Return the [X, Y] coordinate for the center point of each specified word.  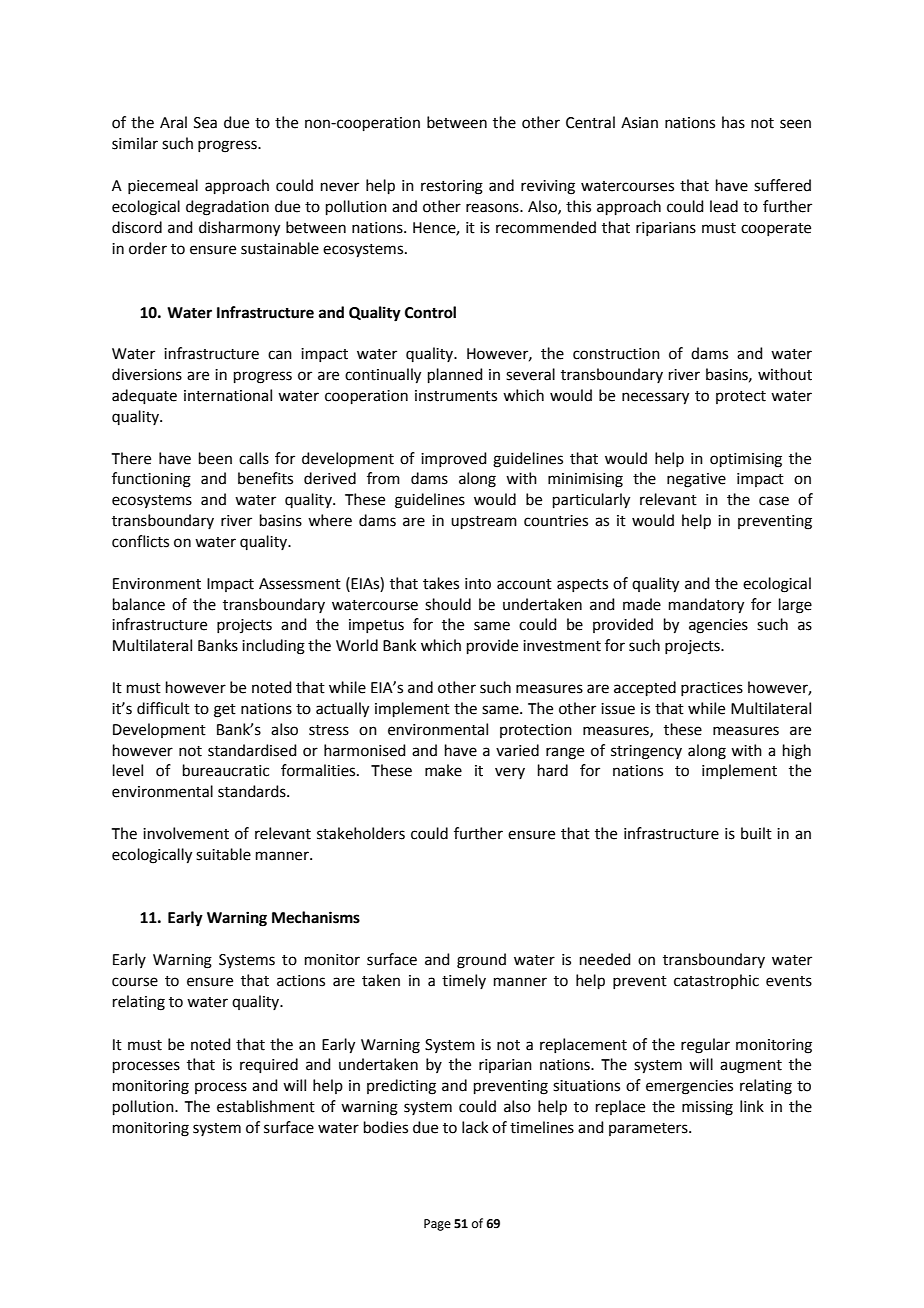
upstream [484, 522]
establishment [266, 1106]
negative [696, 480]
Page [437, 1225]
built [756, 833]
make [443, 770]
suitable [223, 854]
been [215, 458]
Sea [205, 123]
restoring [452, 187]
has [733, 122]
